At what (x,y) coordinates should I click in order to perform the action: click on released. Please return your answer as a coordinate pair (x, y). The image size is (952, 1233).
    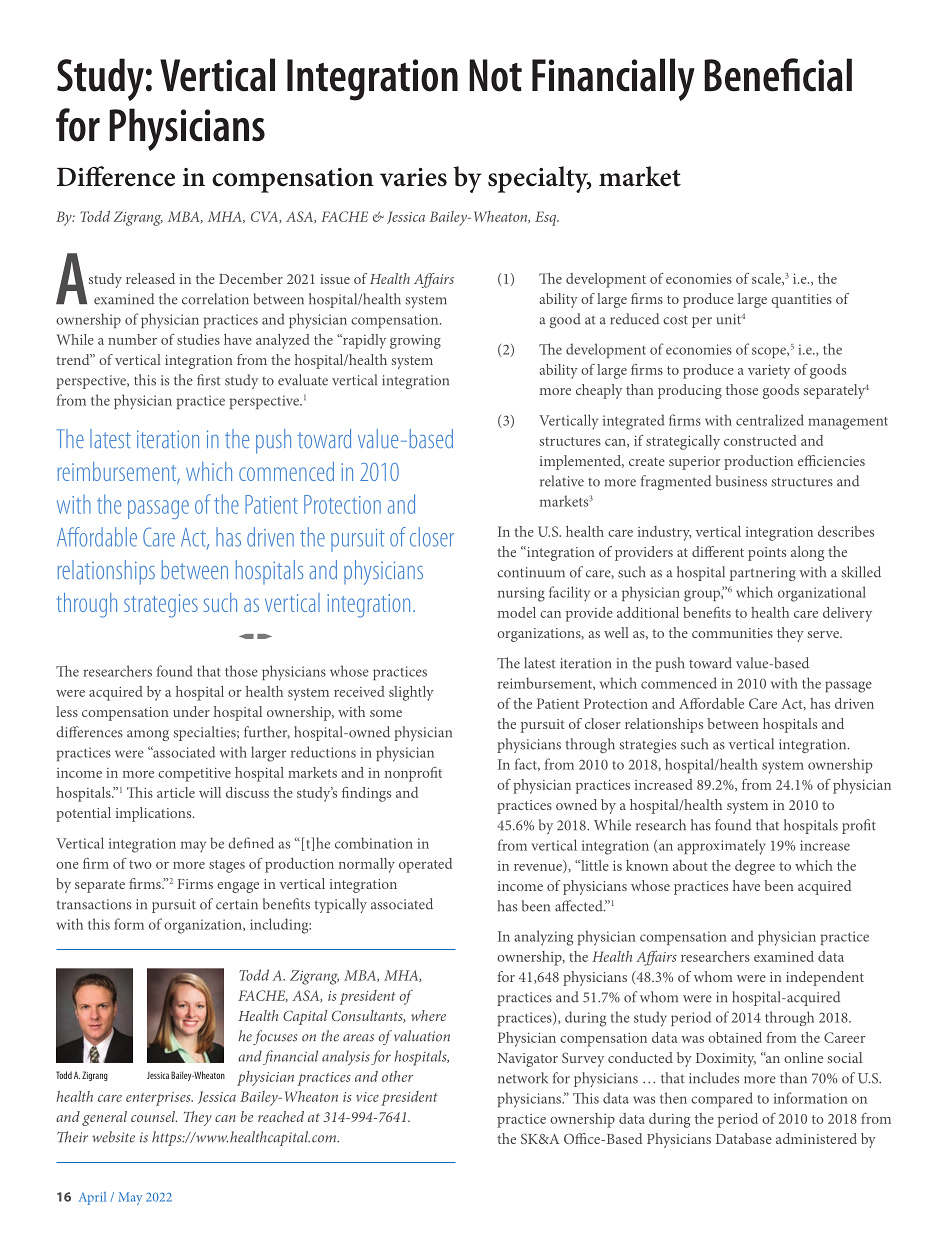
    Looking at the image, I should click on (150, 278).
